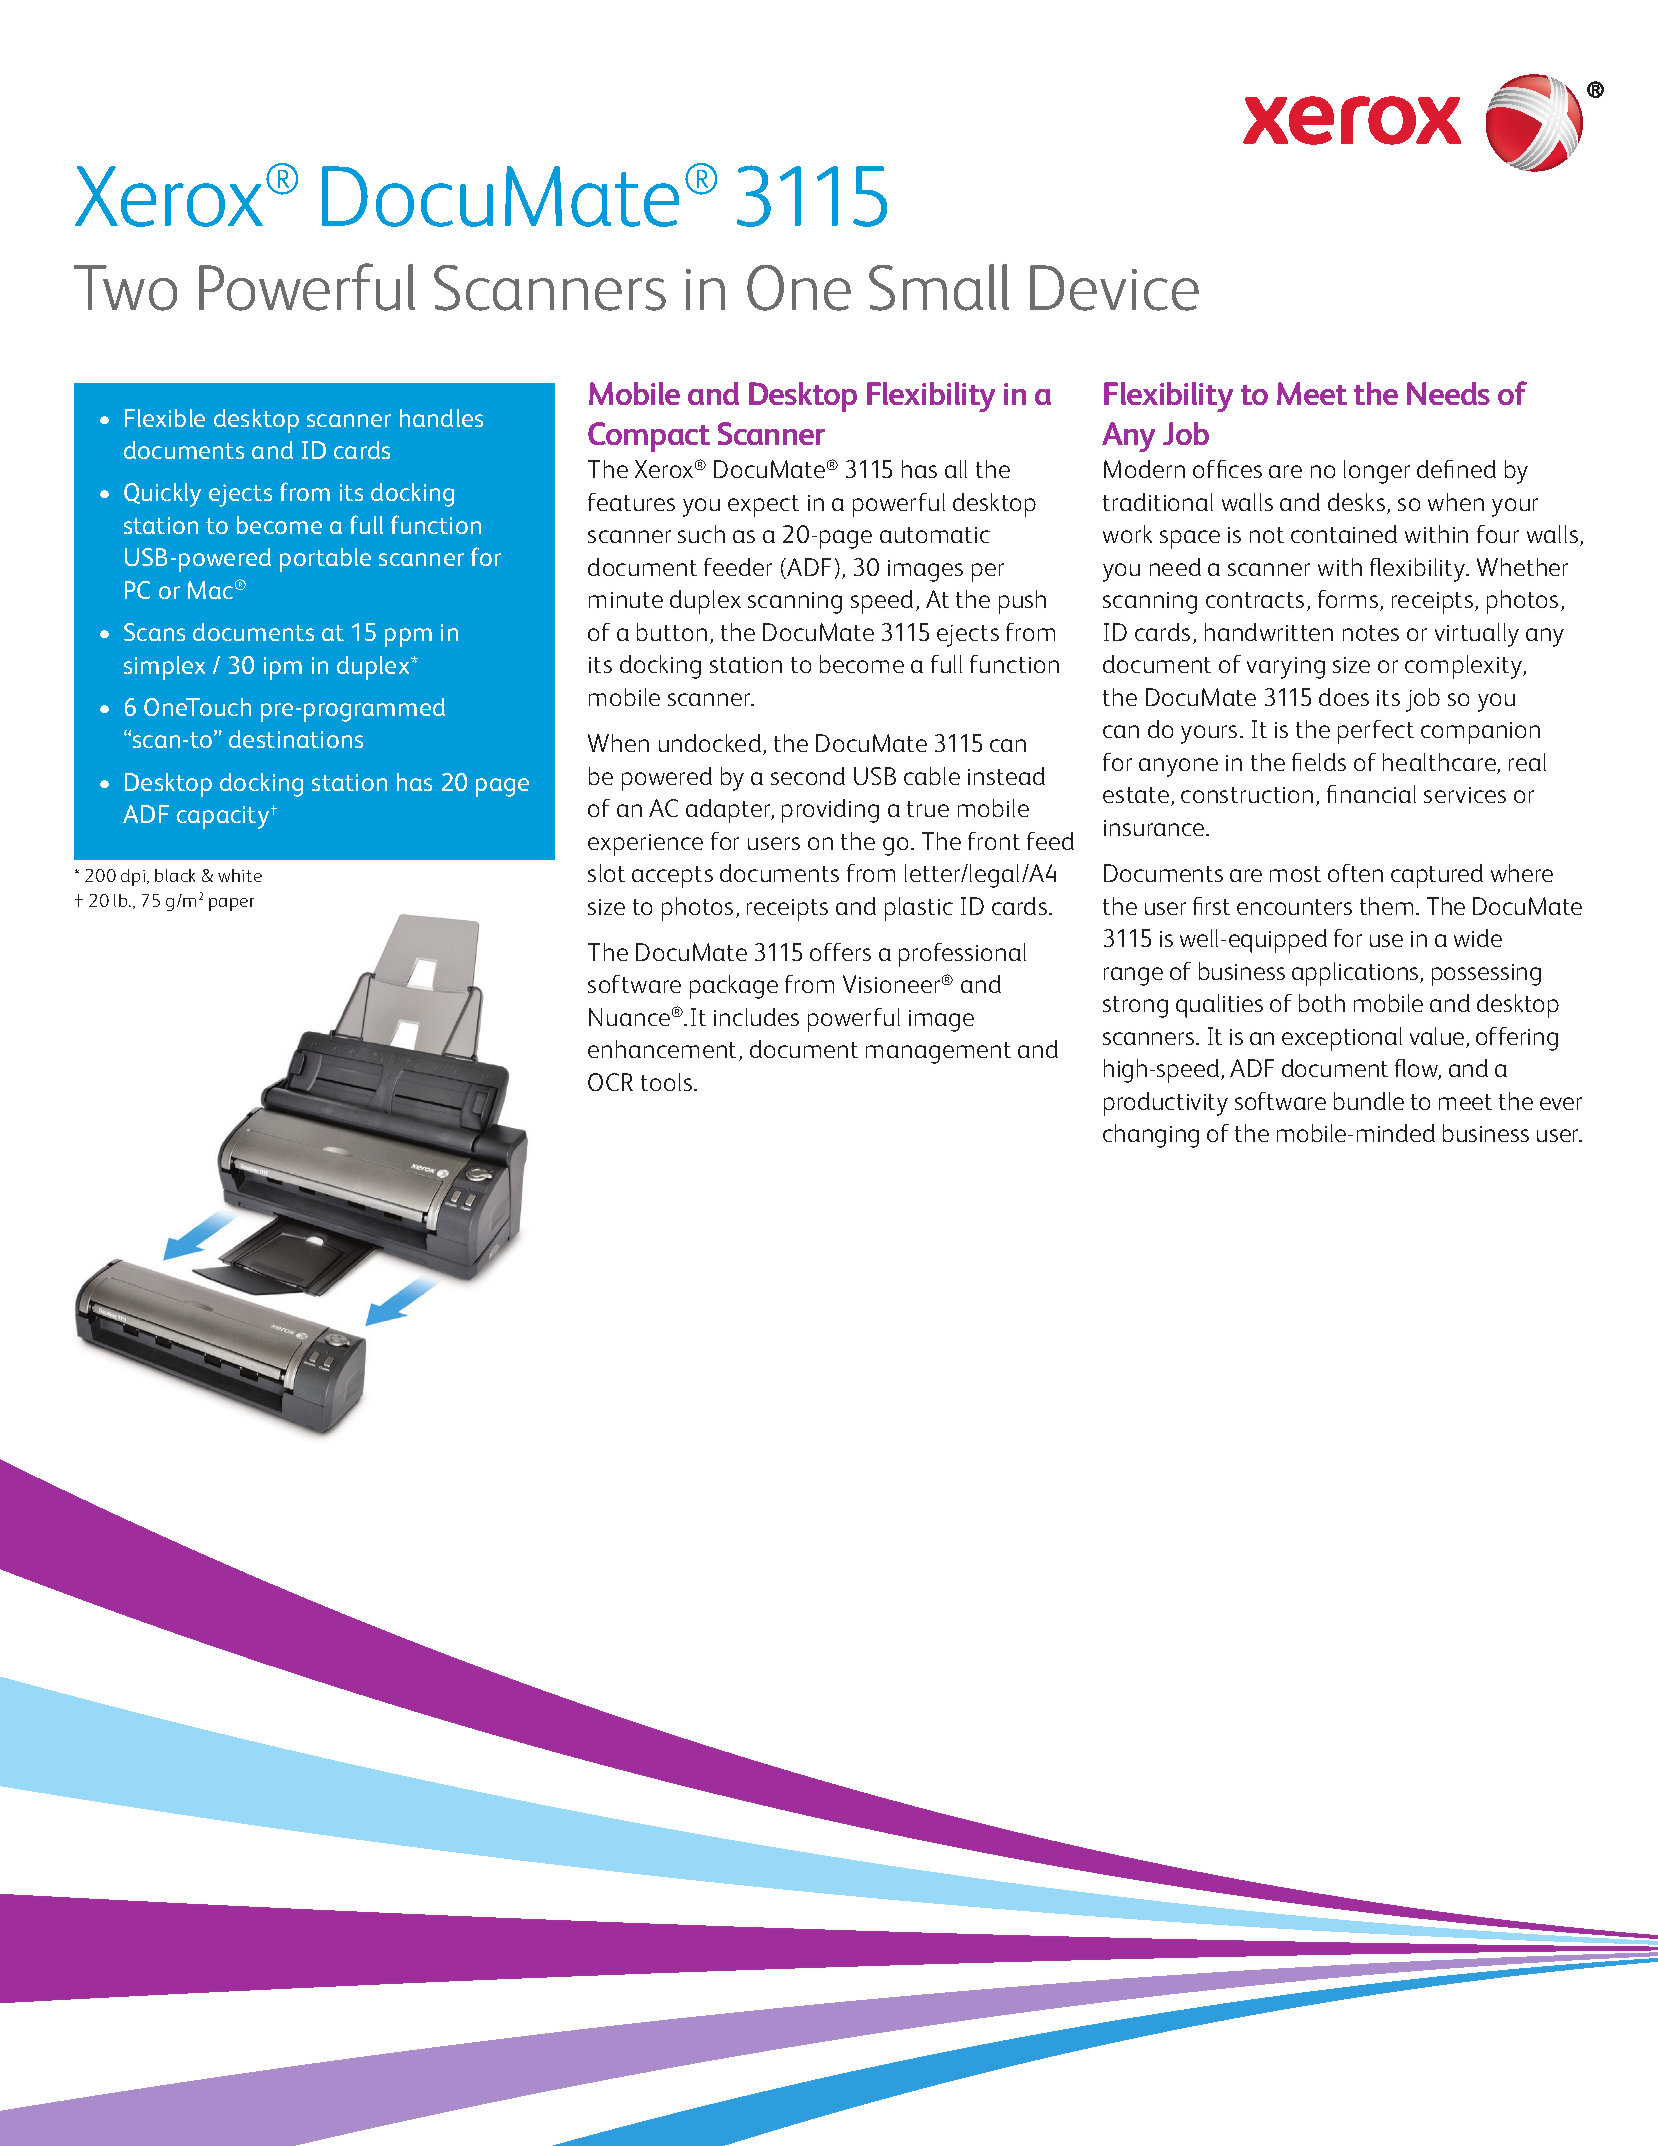  What do you see at coordinates (162, 495) in the image?
I see `Quickly` at bounding box center [162, 495].
